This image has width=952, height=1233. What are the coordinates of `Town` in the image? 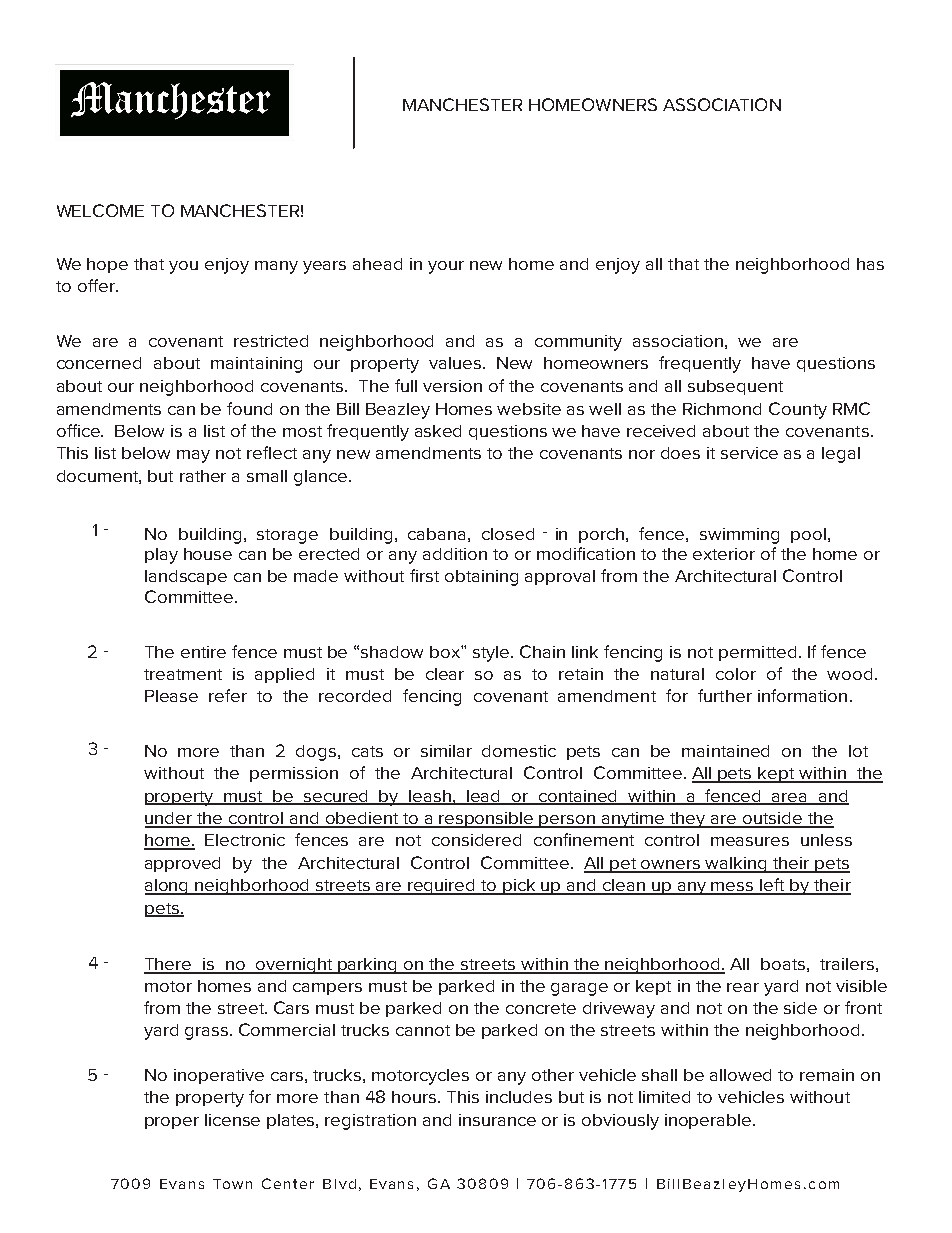 It's located at (232, 1184).
